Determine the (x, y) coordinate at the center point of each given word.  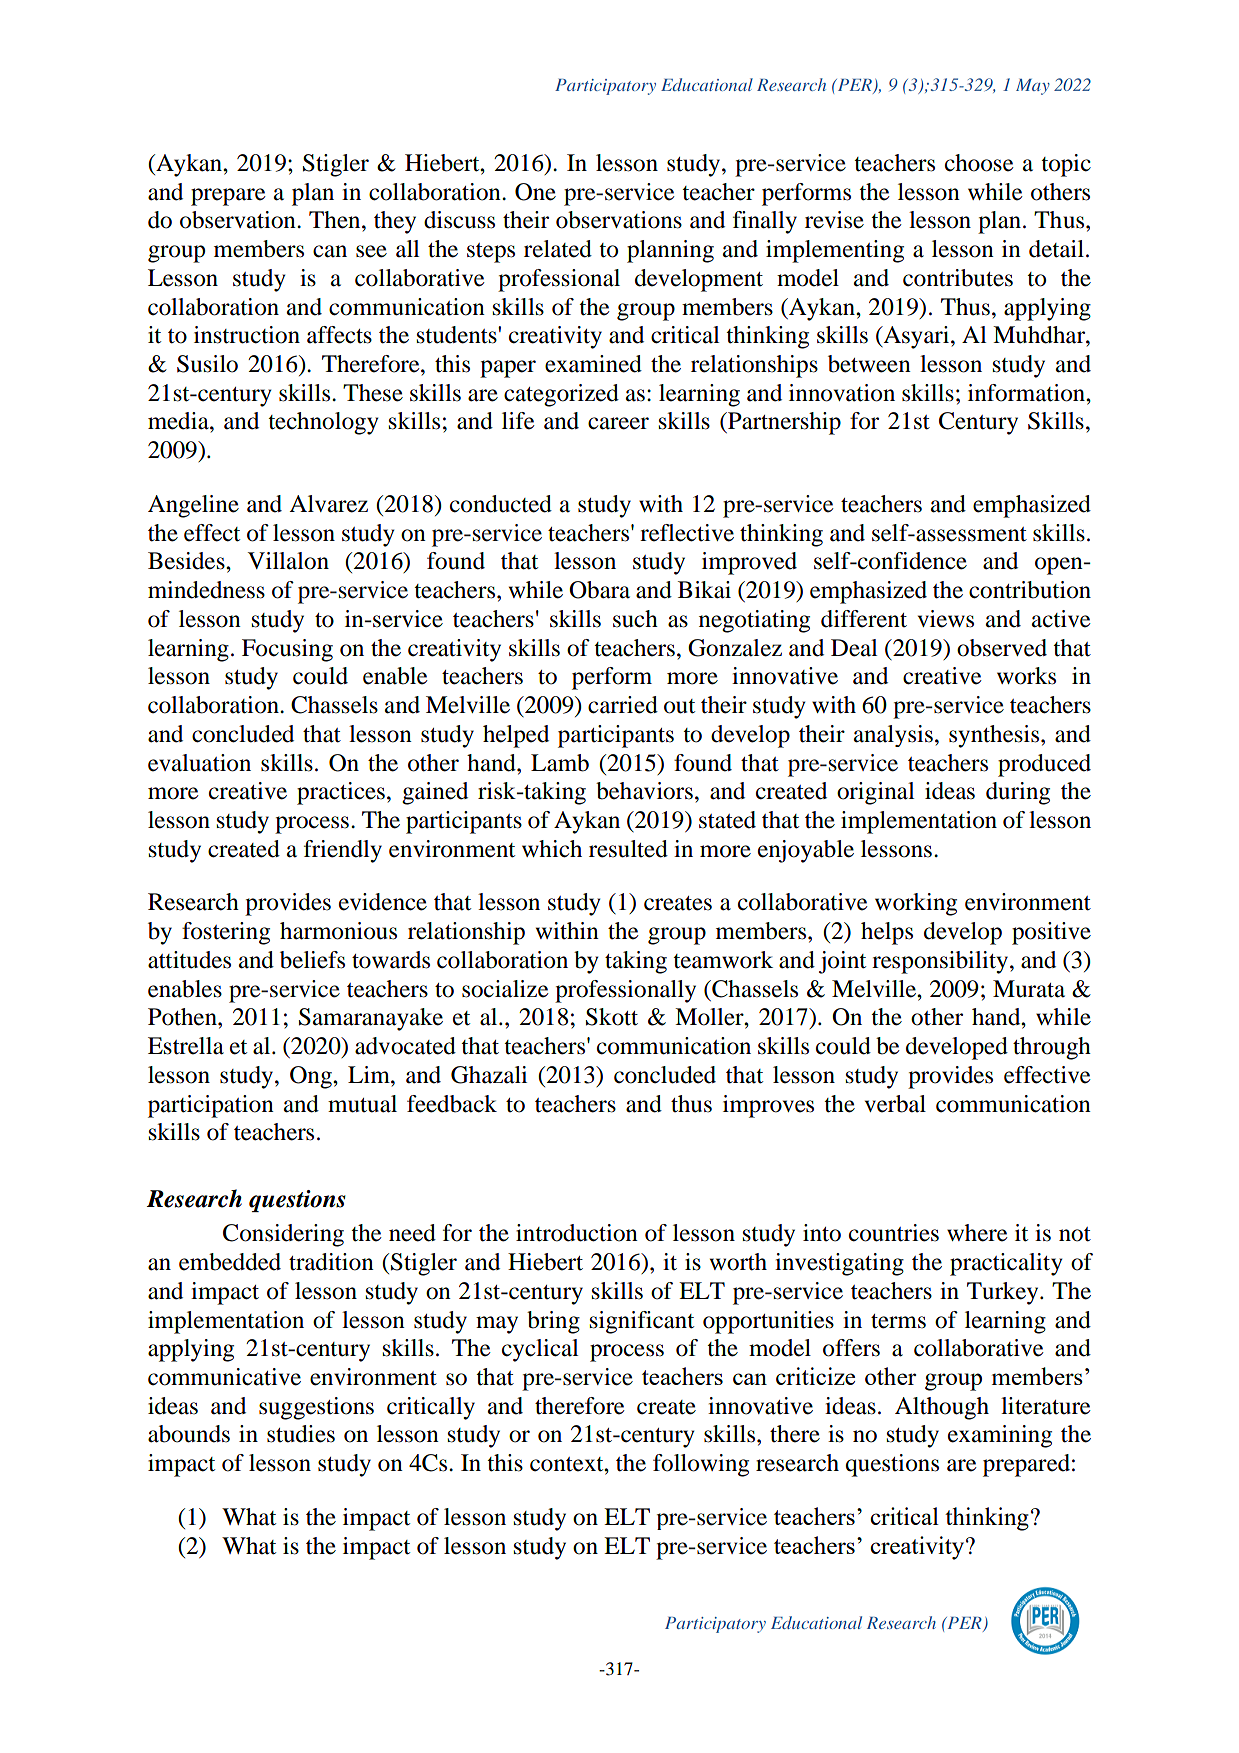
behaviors (644, 791)
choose (979, 163)
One (535, 192)
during (1018, 793)
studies (301, 1434)
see (371, 251)
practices (341, 793)
